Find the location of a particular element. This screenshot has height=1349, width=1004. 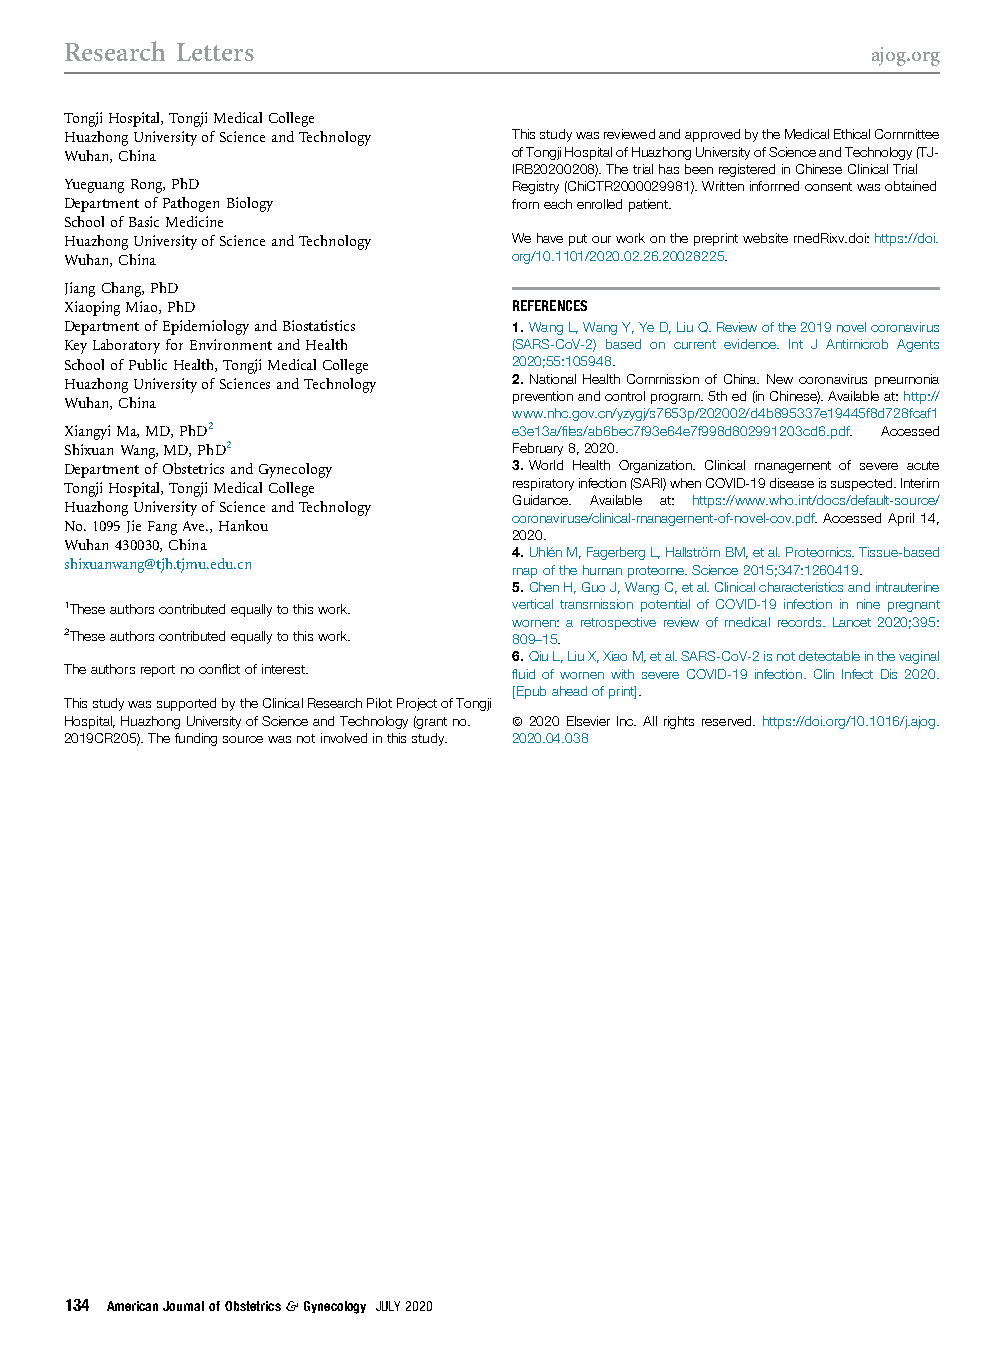

reserved is located at coordinates (728, 721).
